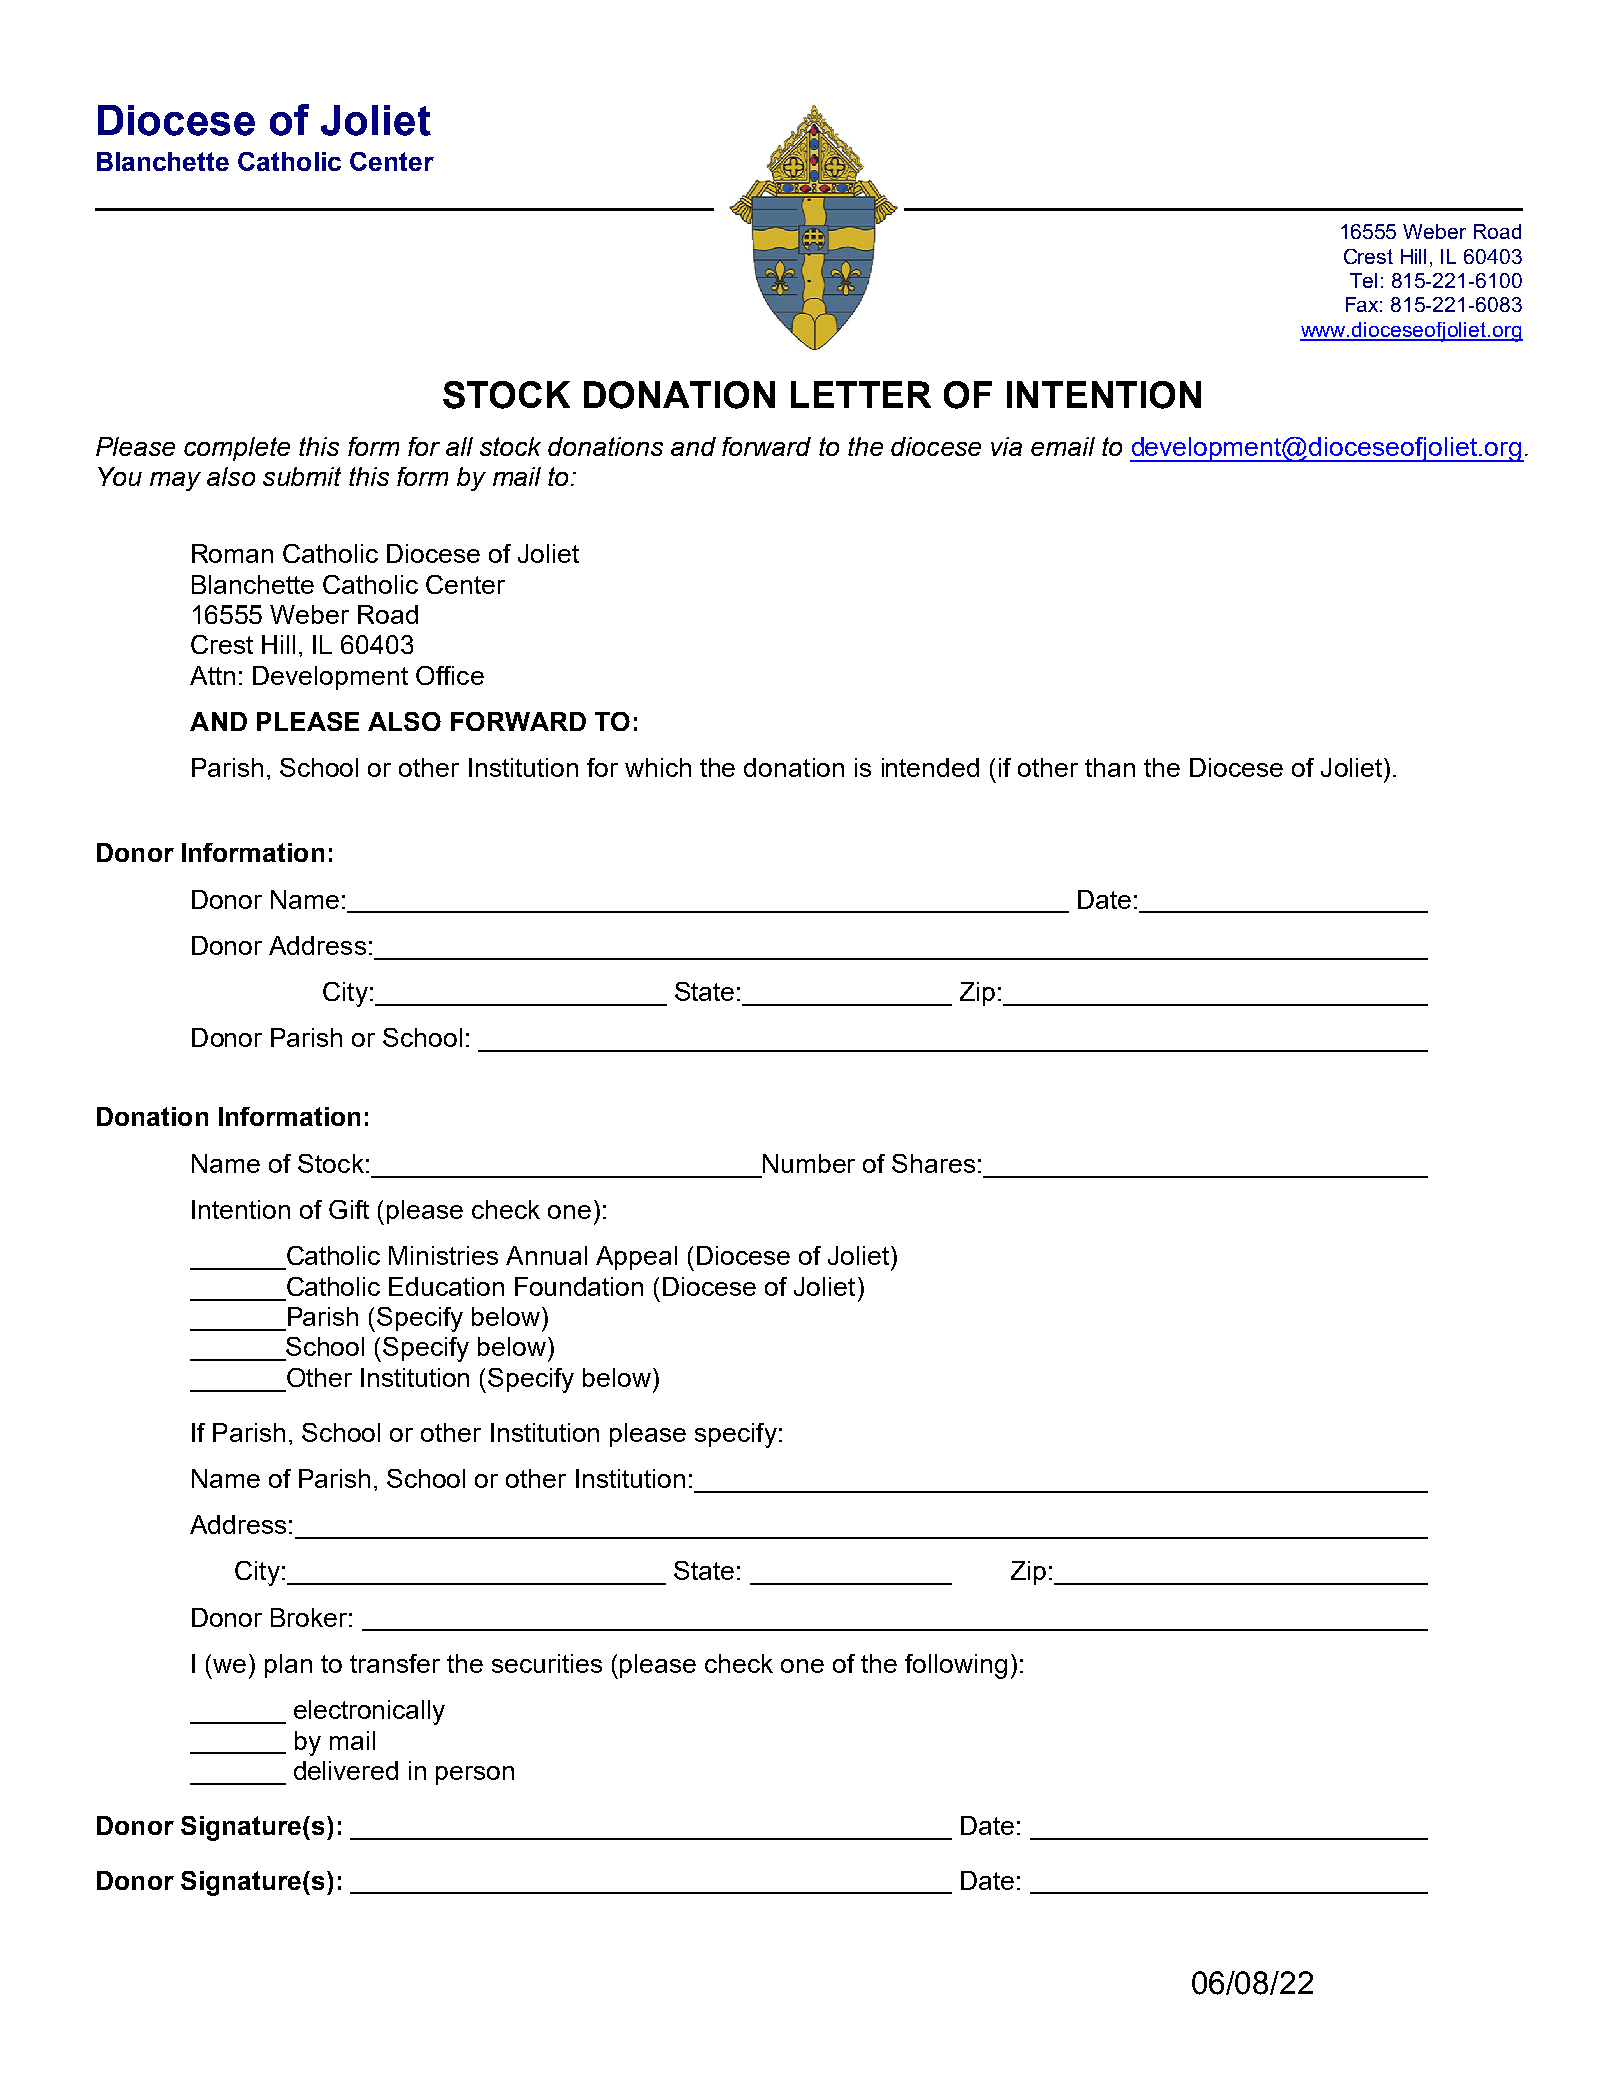 Image resolution: width=1618 pixels, height=2094 pixels. What do you see at coordinates (956, 1666) in the document?
I see `following` at bounding box center [956, 1666].
